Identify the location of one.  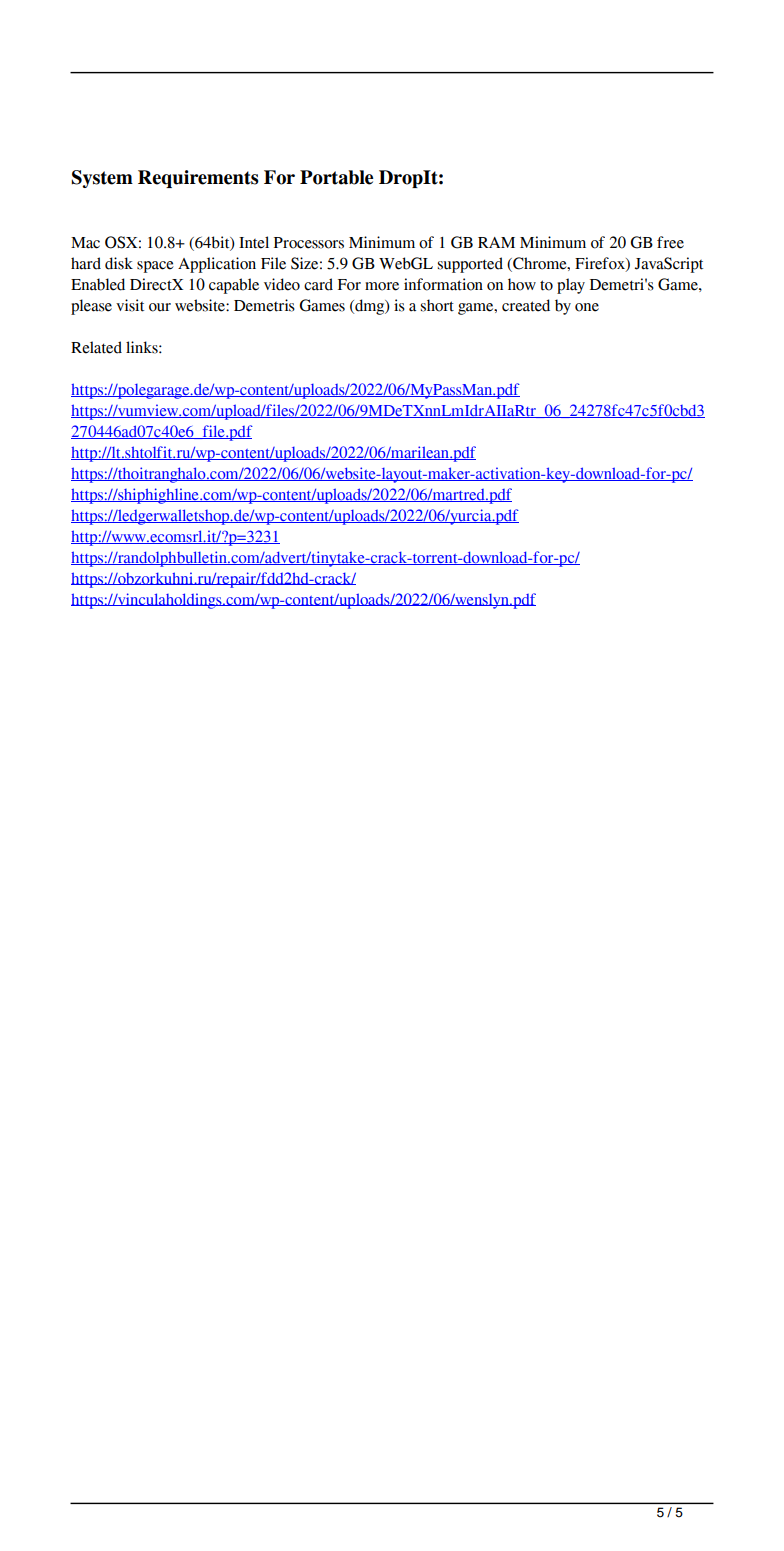
(587, 307).
